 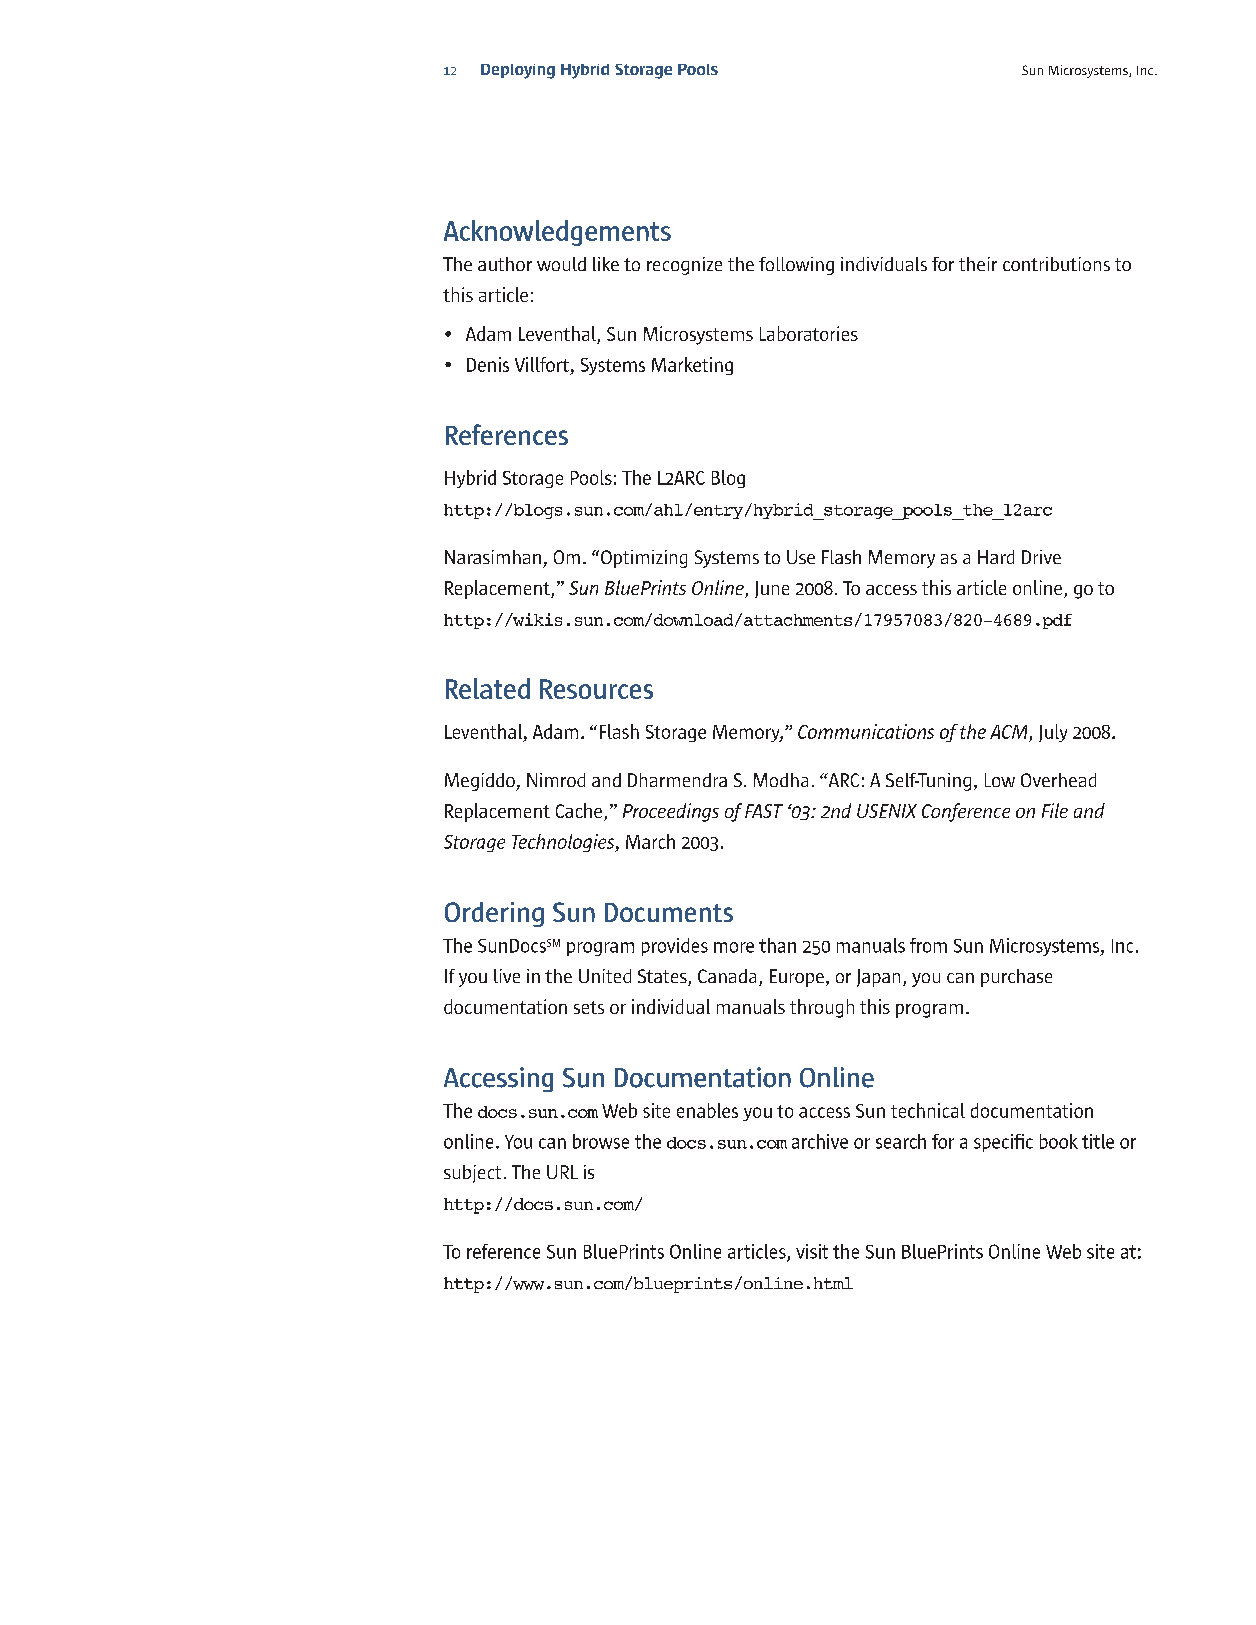 What do you see at coordinates (518, 71) in the screenshot?
I see `Deploying` at bounding box center [518, 71].
